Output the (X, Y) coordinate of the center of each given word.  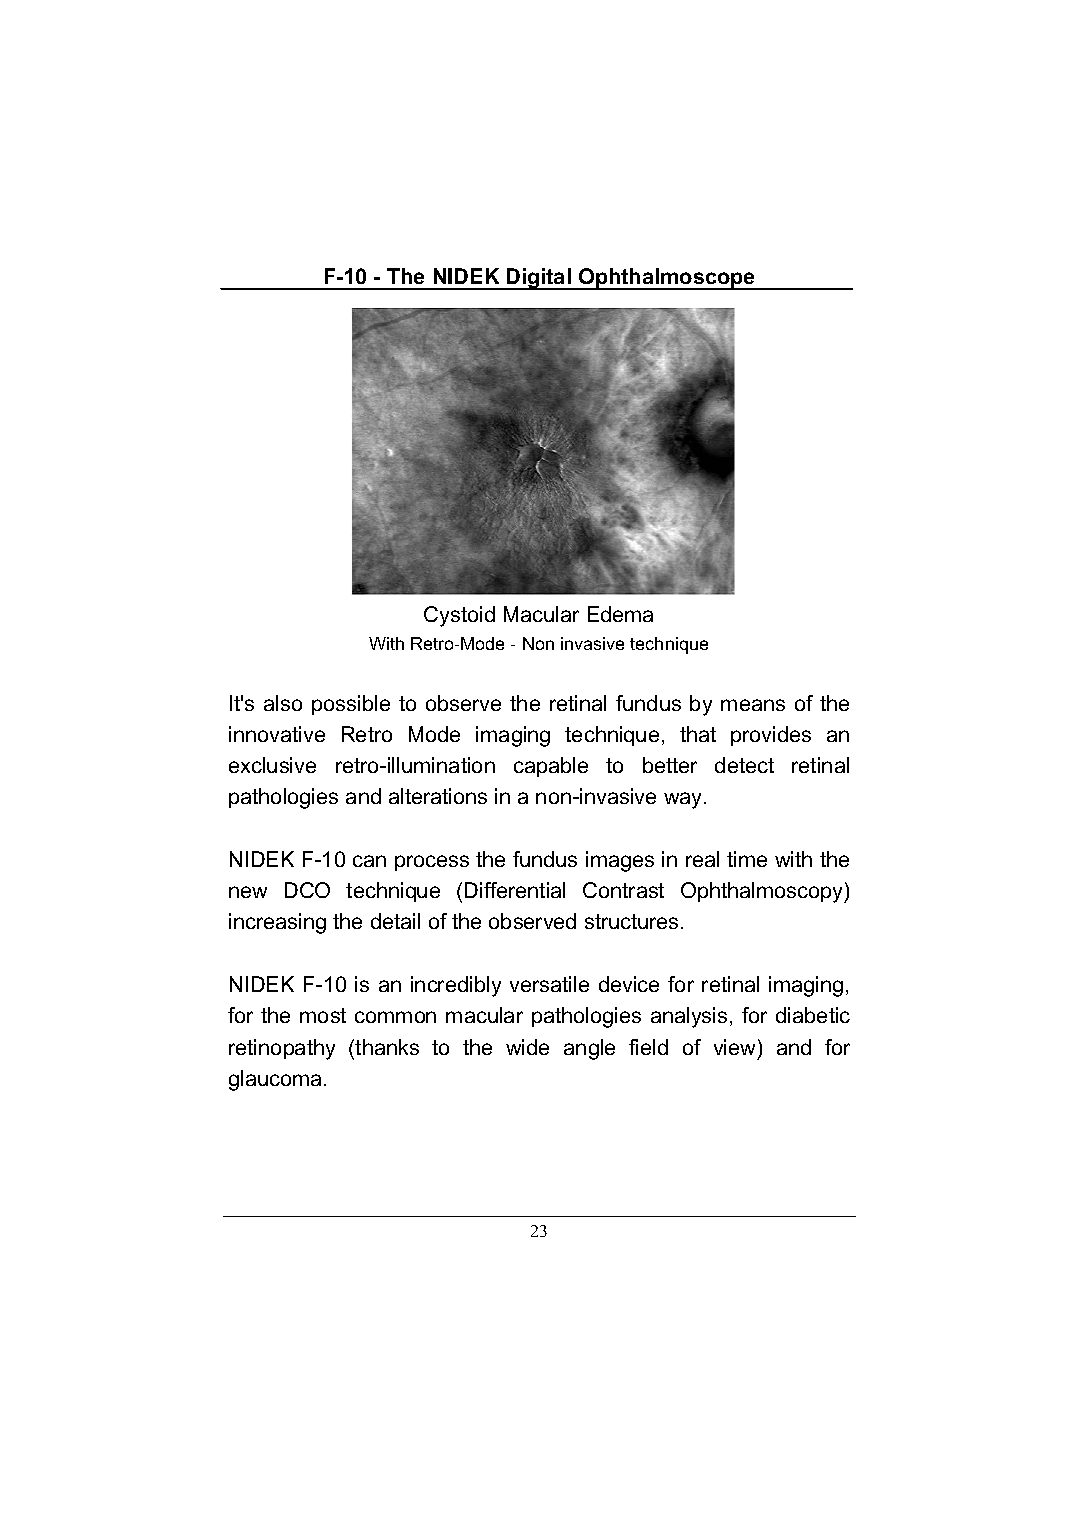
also (283, 703)
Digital (539, 279)
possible (351, 705)
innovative (277, 734)
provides (771, 736)
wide (527, 1047)
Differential (515, 890)
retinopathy (282, 1049)
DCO (307, 890)
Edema (620, 614)
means (753, 705)
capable (551, 767)
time (747, 859)
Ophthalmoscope (667, 279)
